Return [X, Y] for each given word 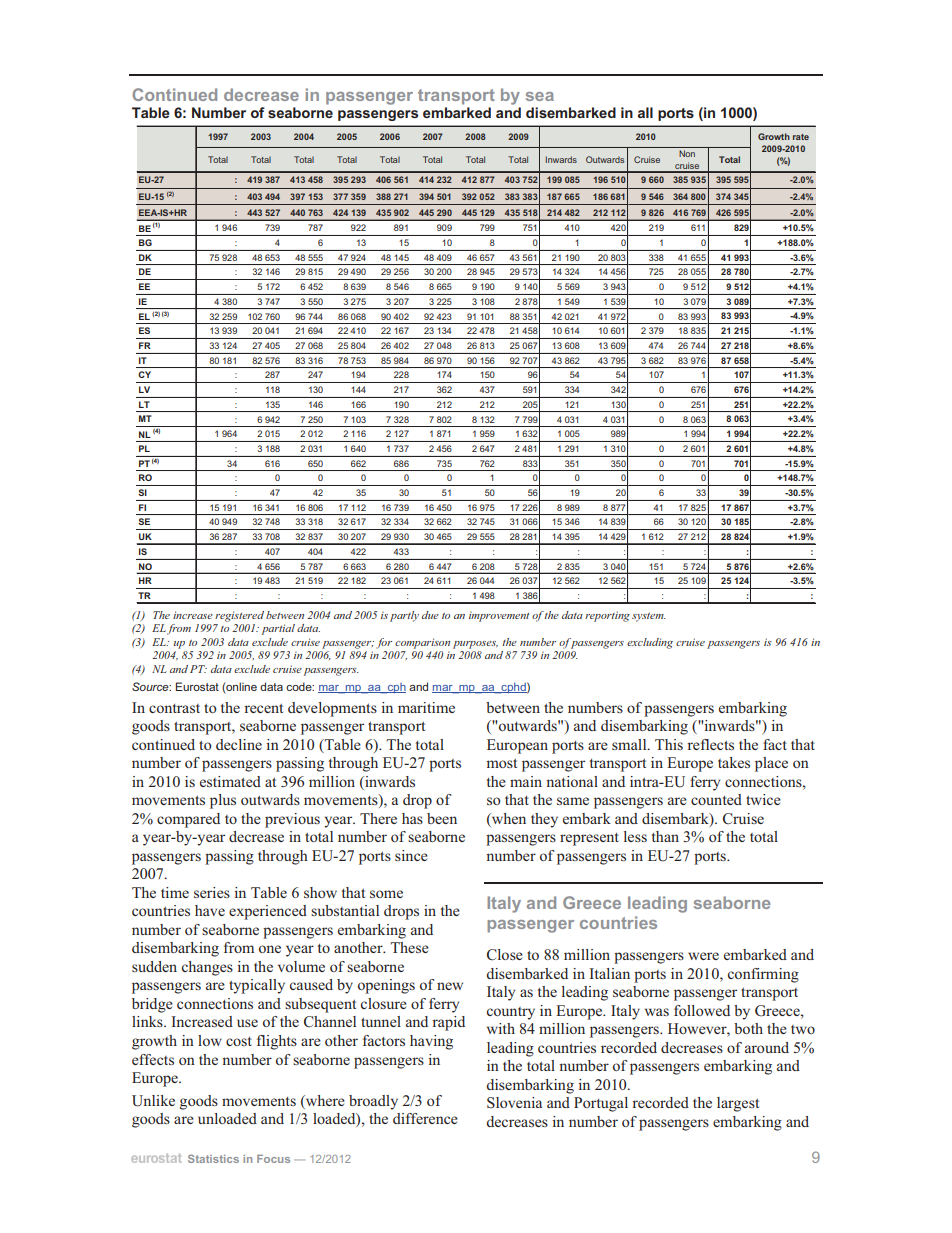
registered [239, 616]
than [665, 836]
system [649, 617]
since [411, 855]
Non [687, 153]
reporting [607, 616]
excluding [650, 643]
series [212, 892]
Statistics [213, 1158]
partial [278, 629]
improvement [499, 616]
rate [801, 137]
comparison [422, 643]
